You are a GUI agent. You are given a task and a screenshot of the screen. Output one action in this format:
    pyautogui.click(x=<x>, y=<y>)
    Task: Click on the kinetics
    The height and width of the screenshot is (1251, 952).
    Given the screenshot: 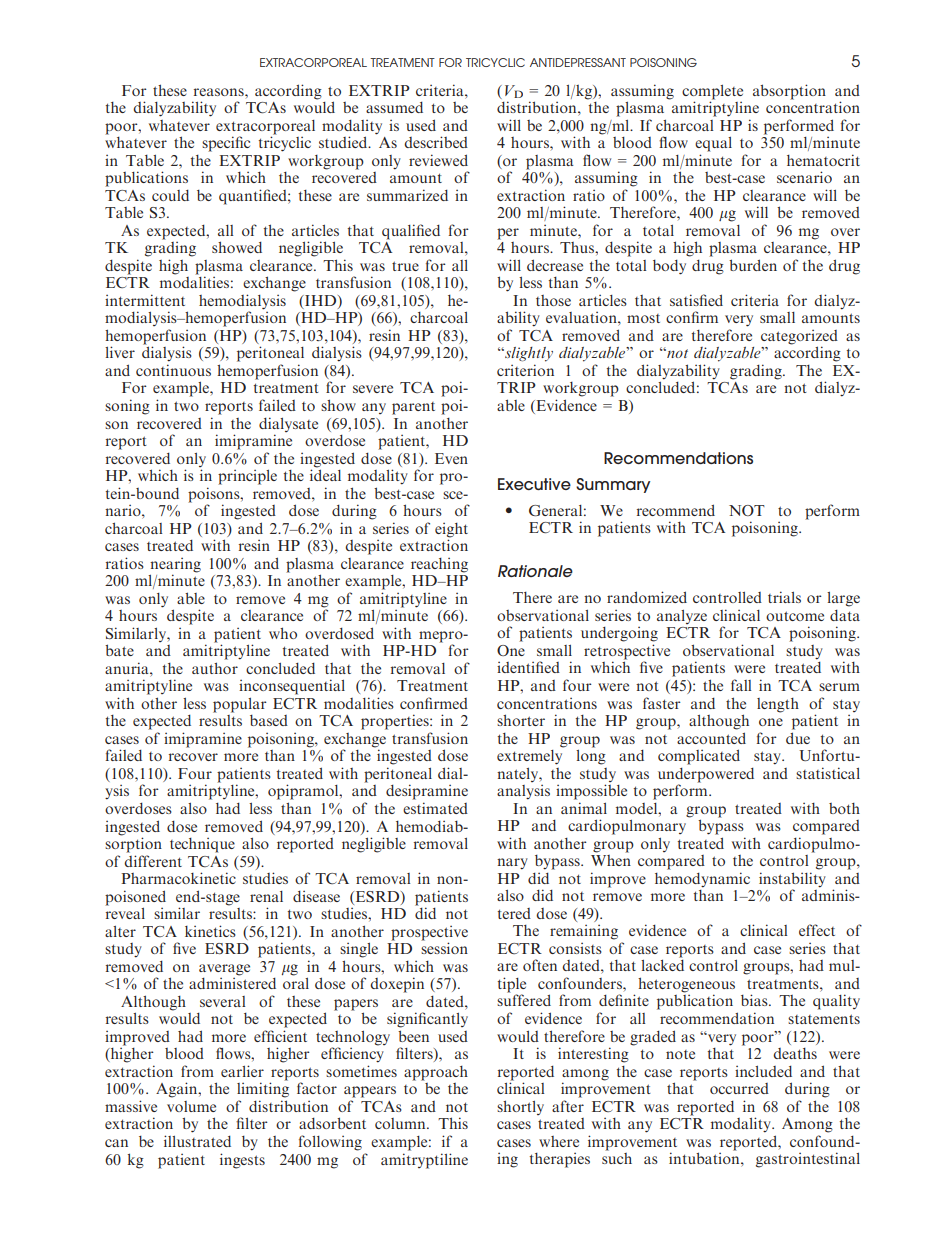 What is the action you would take?
    pyautogui.click(x=210, y=931)
